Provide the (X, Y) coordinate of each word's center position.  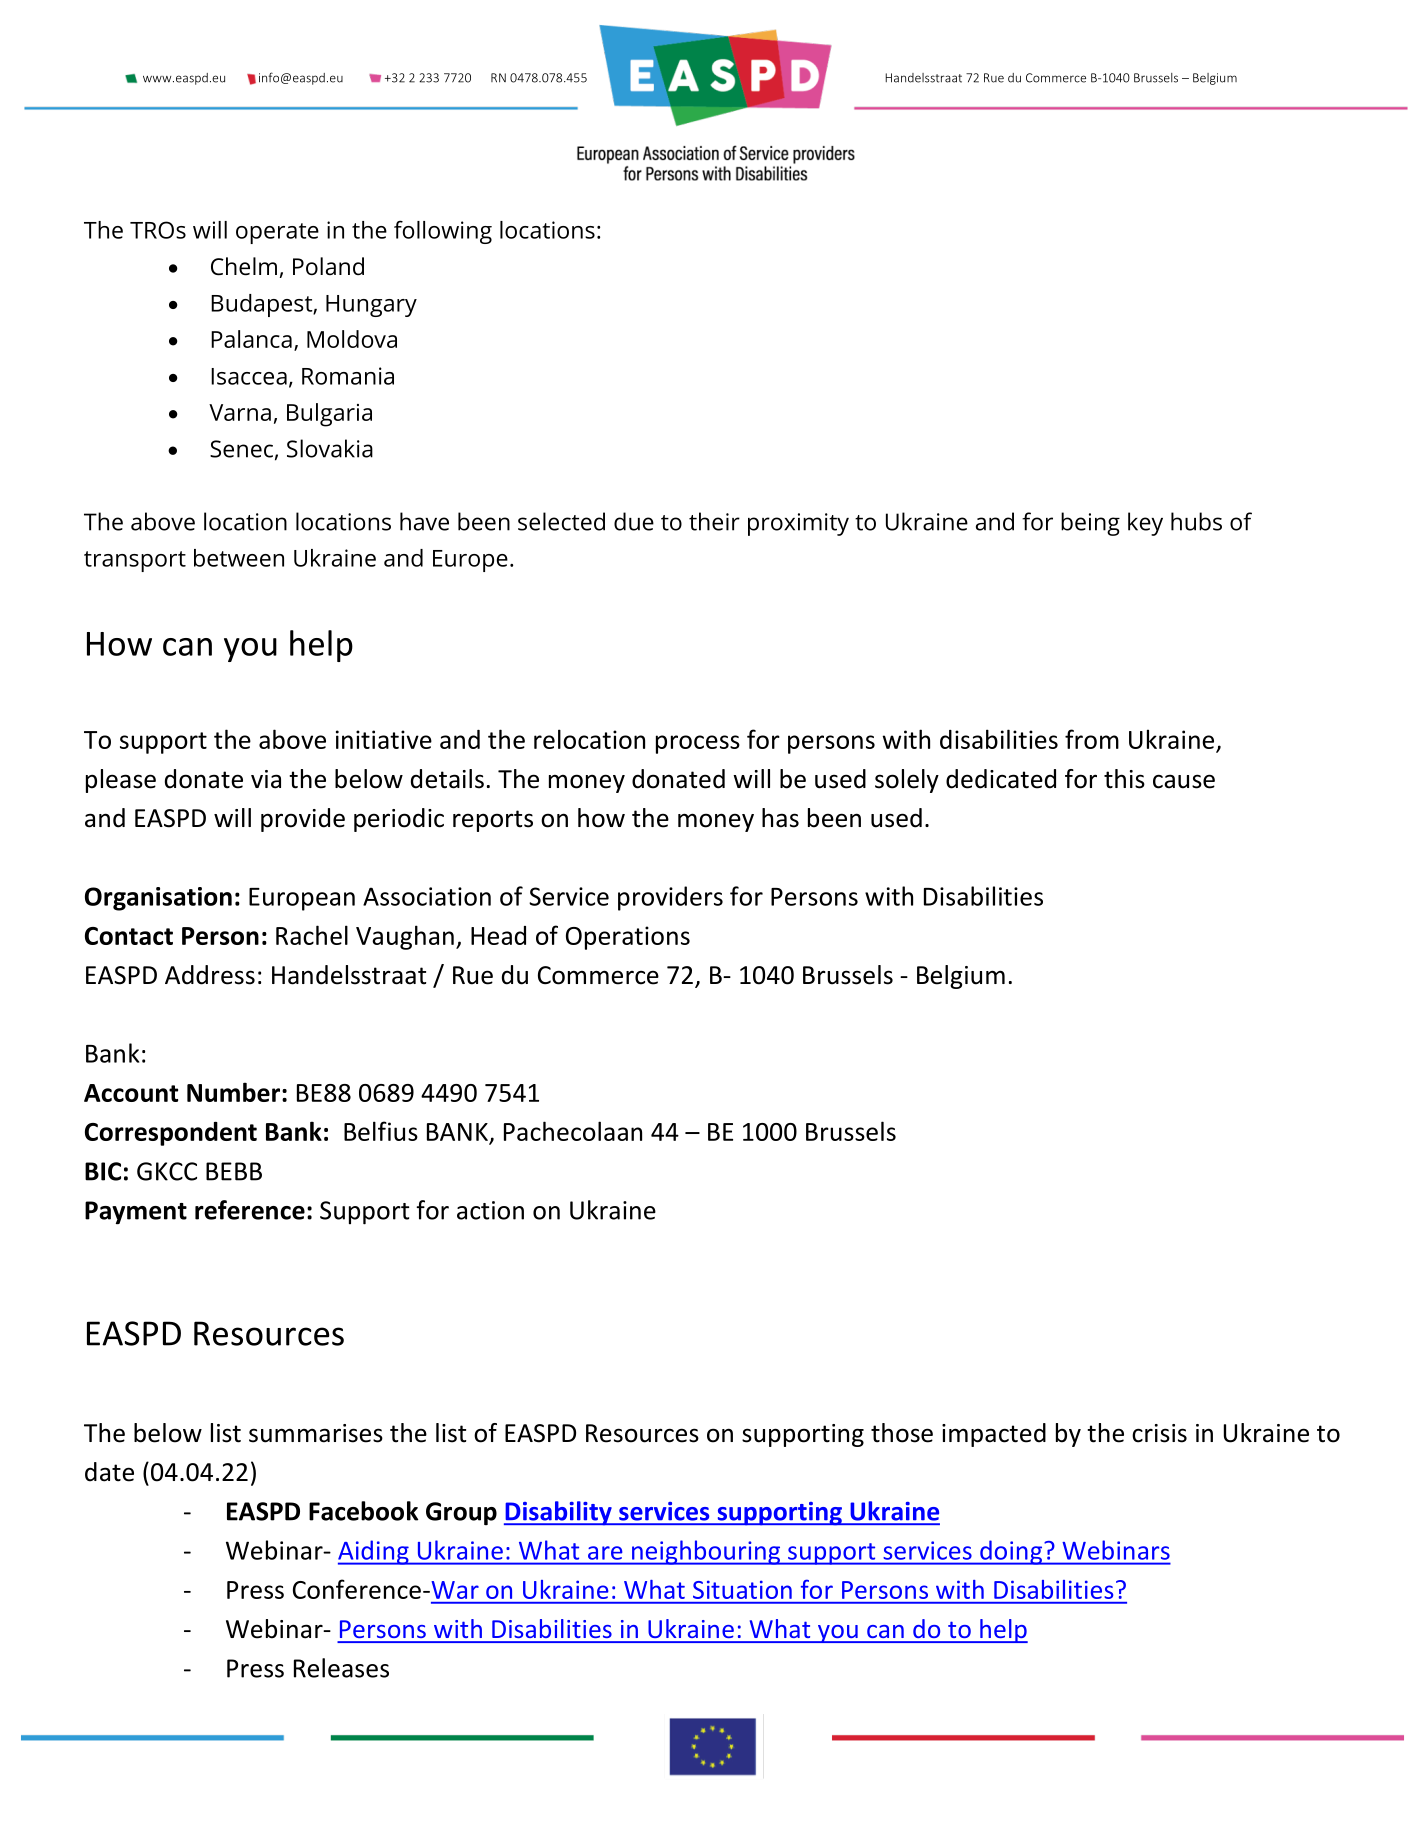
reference (250, 1210)
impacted (994, 1435)
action (490, 1210)
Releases (341, 1668)
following (443, 232)
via (266, 779)
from (1092, 739)
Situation (742, 1590)
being (1090, 524)
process (698, 744)
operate (277, 233)
